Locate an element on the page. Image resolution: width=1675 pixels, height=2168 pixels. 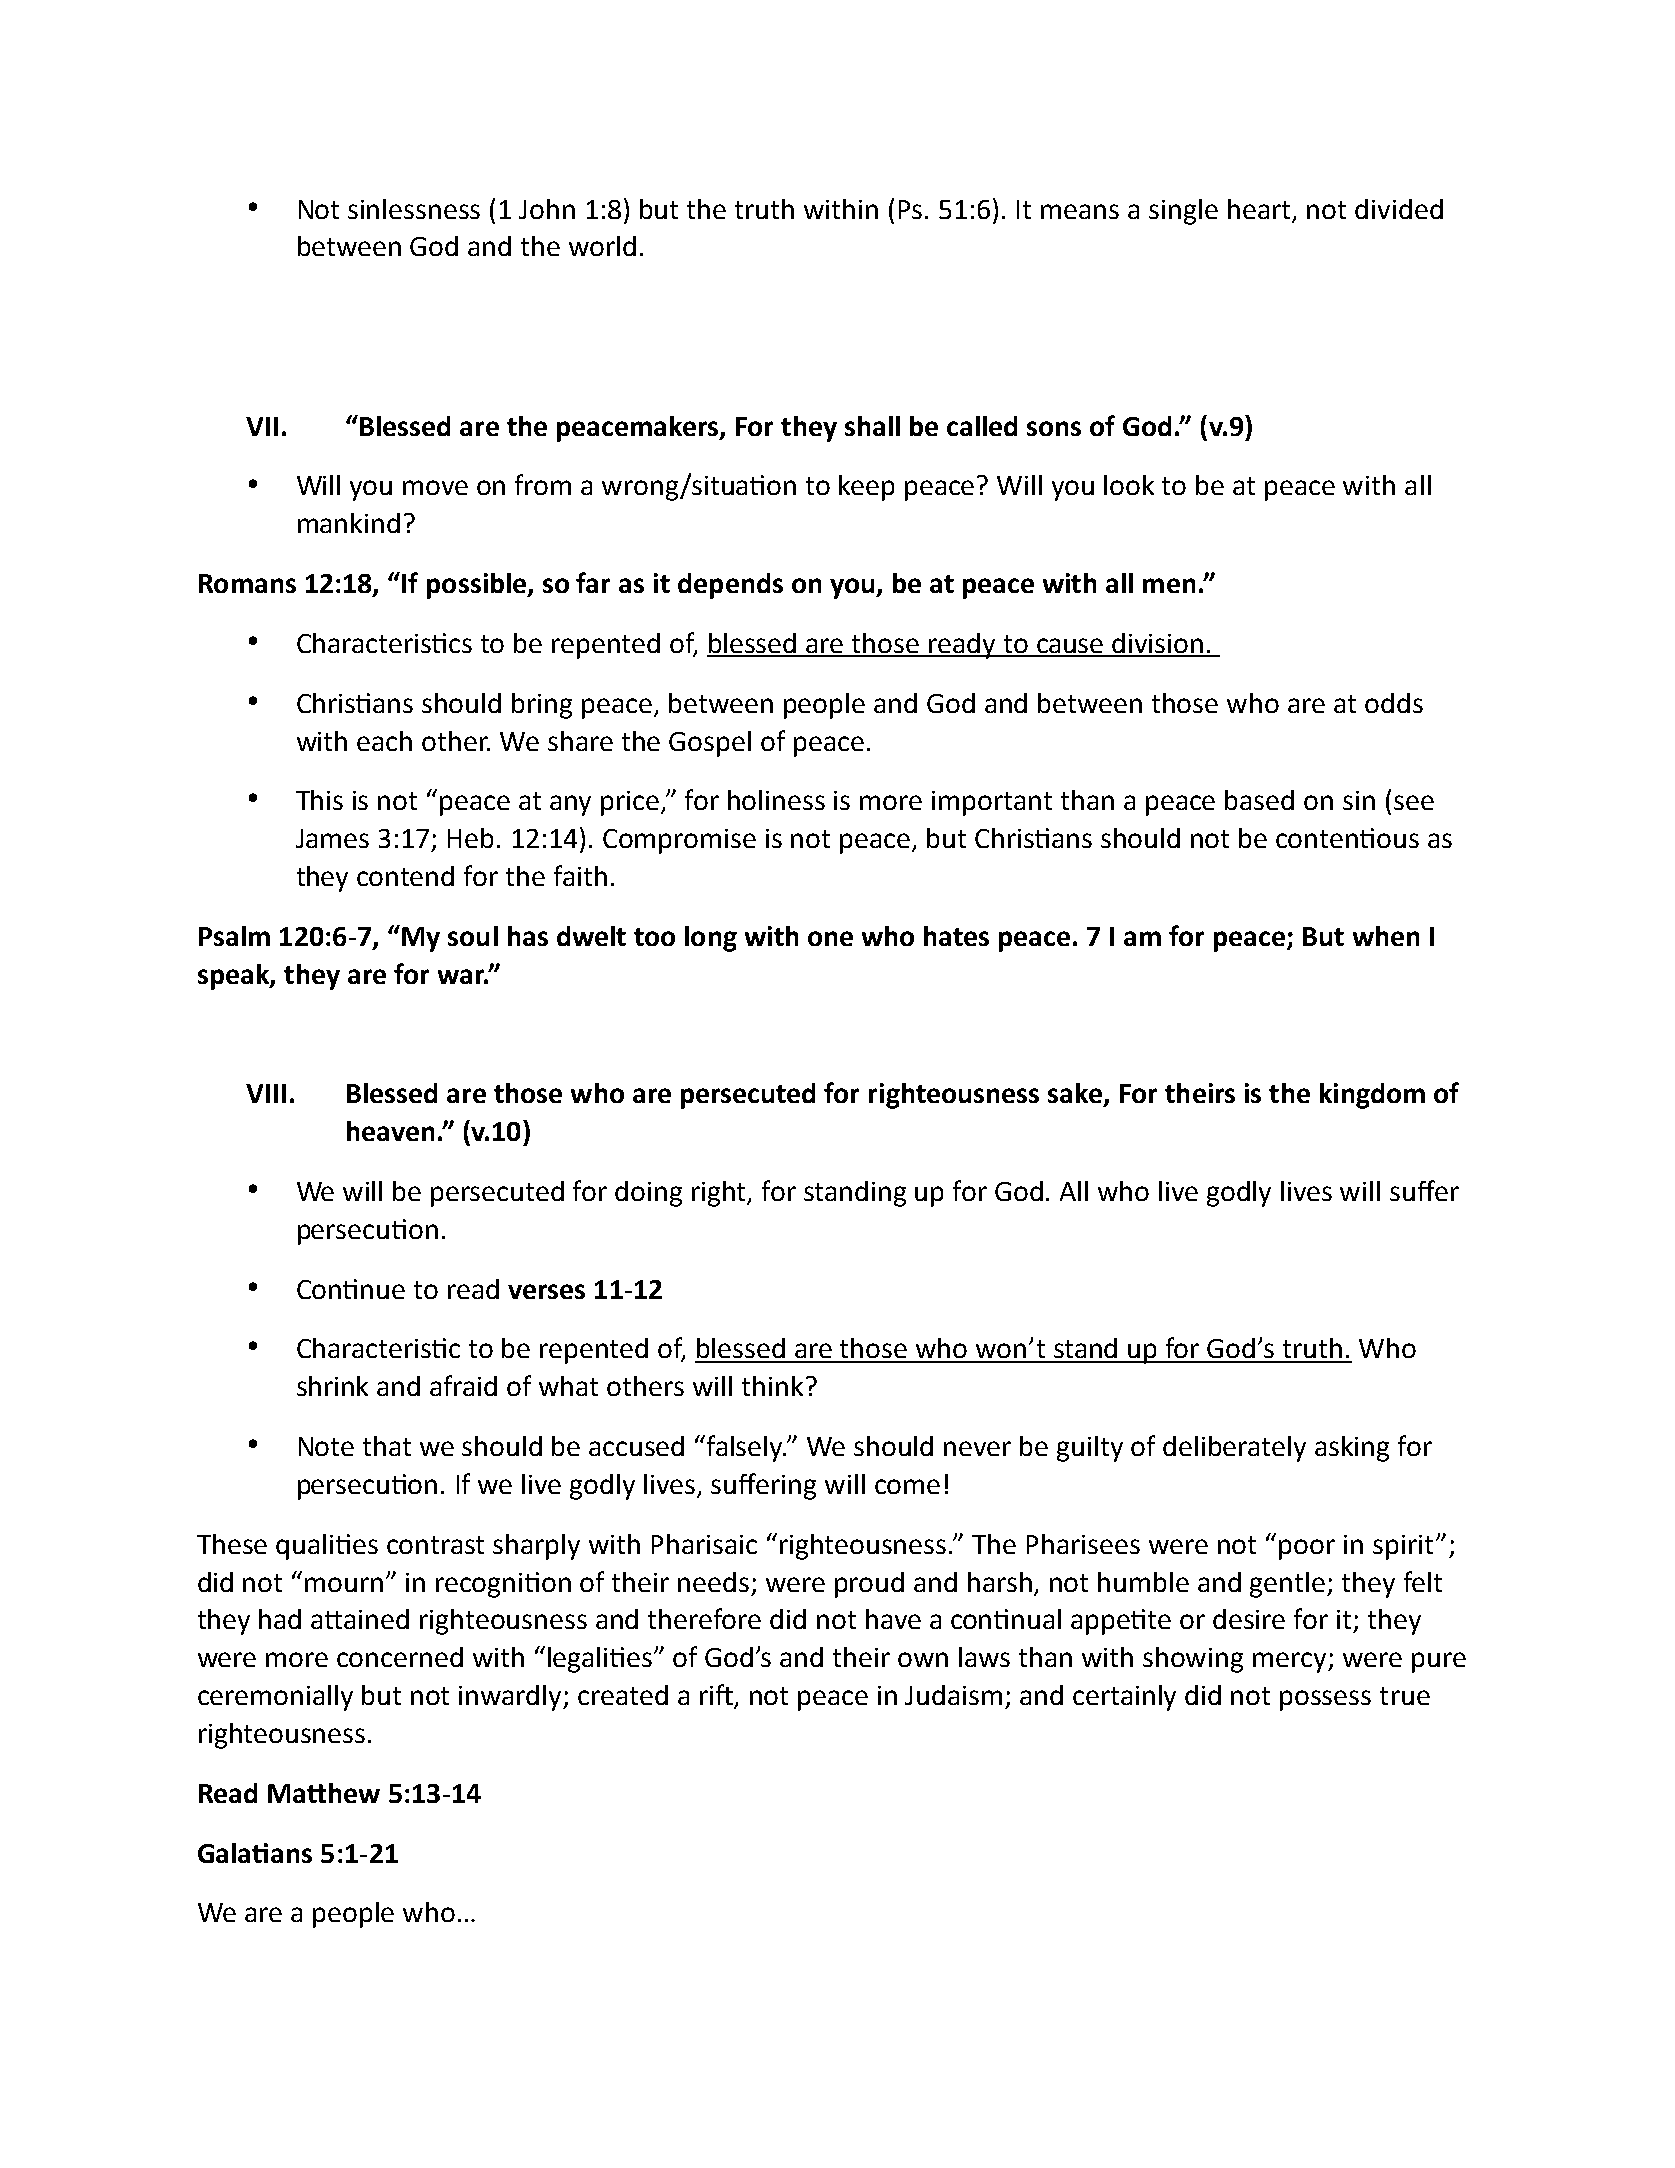
world is located at coordinates (602, 246).
